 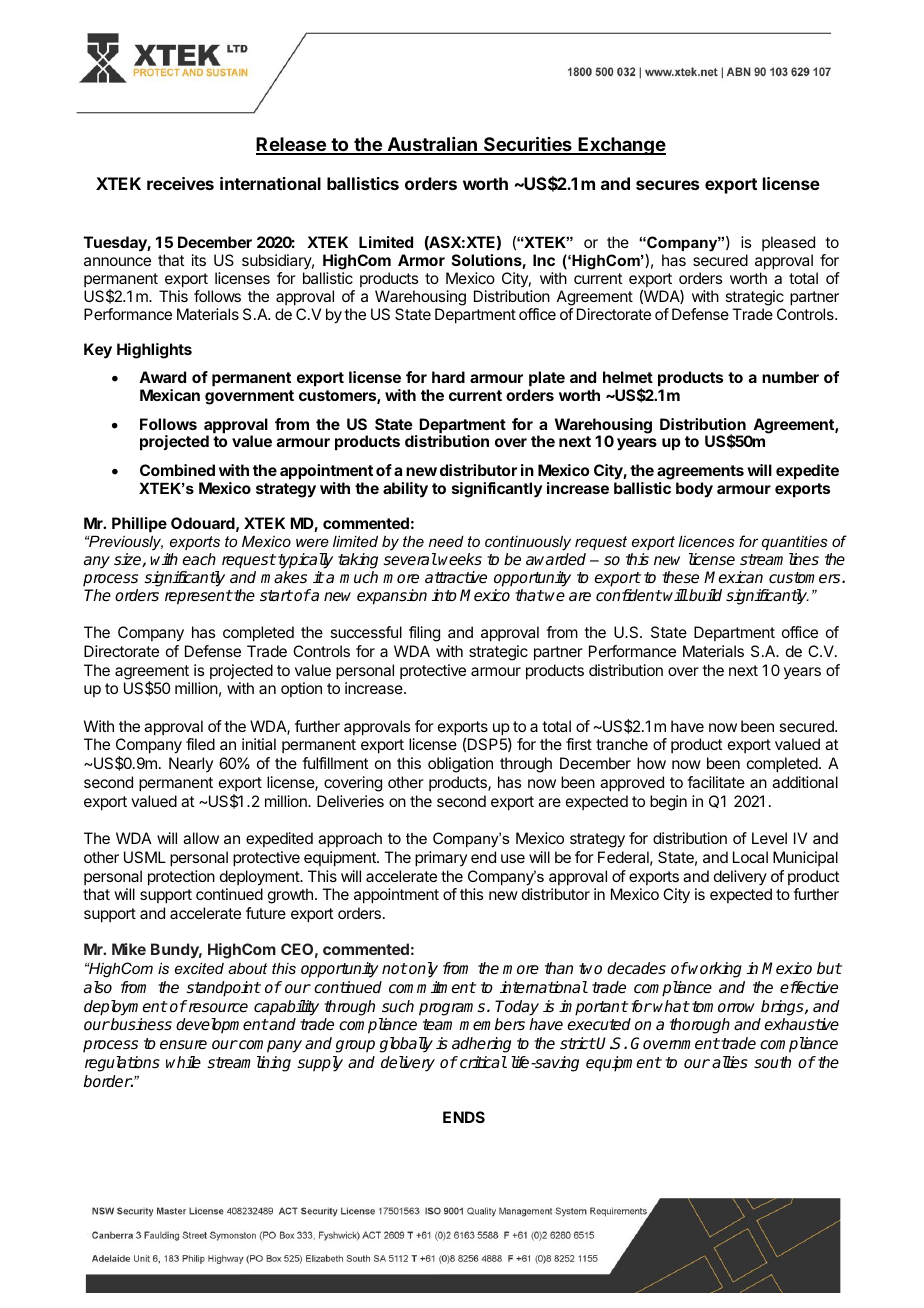 I want to click on filing, so click(x=424, y=634).
